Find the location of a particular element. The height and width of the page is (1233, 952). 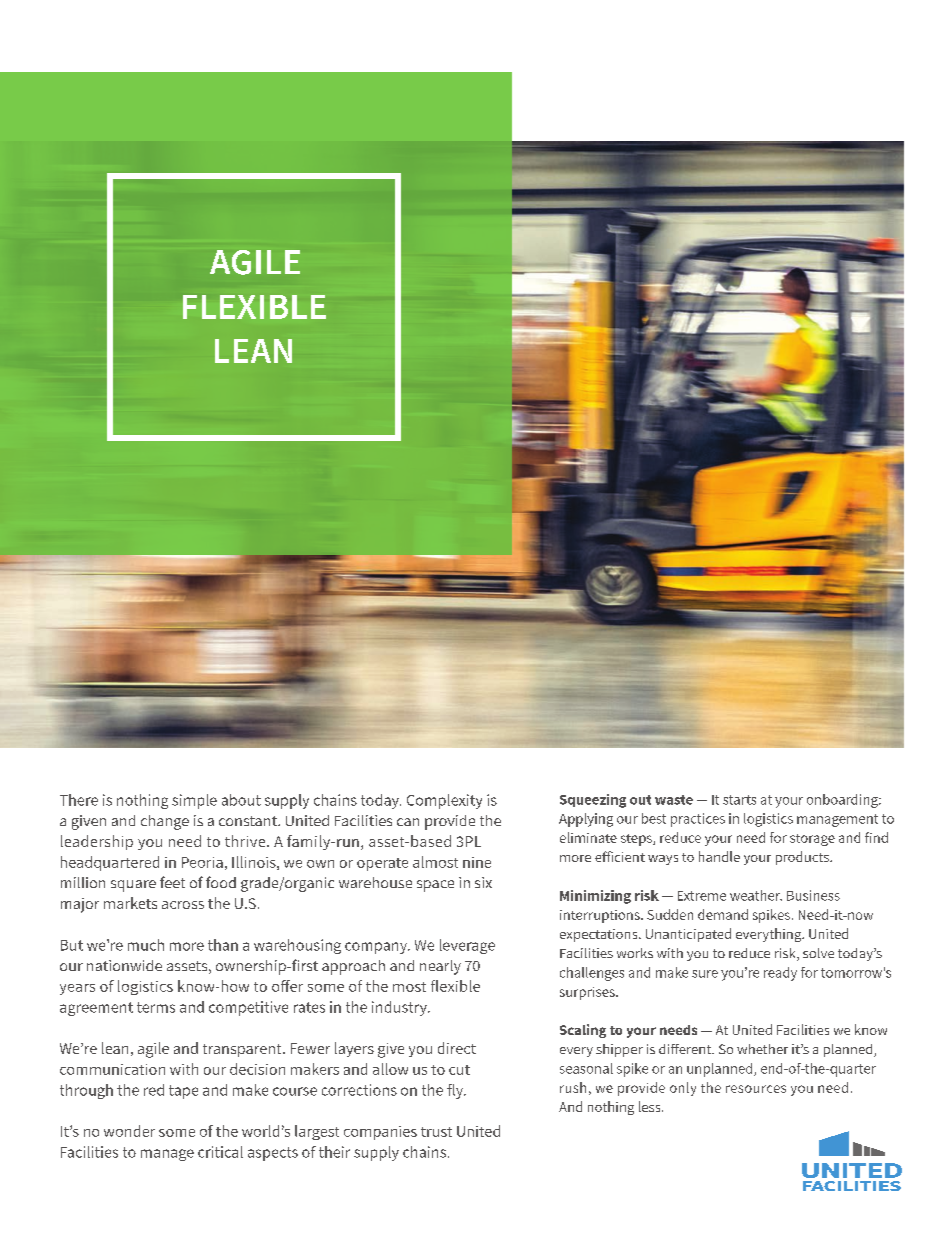

whether is located at coordinates (762, 1049).
